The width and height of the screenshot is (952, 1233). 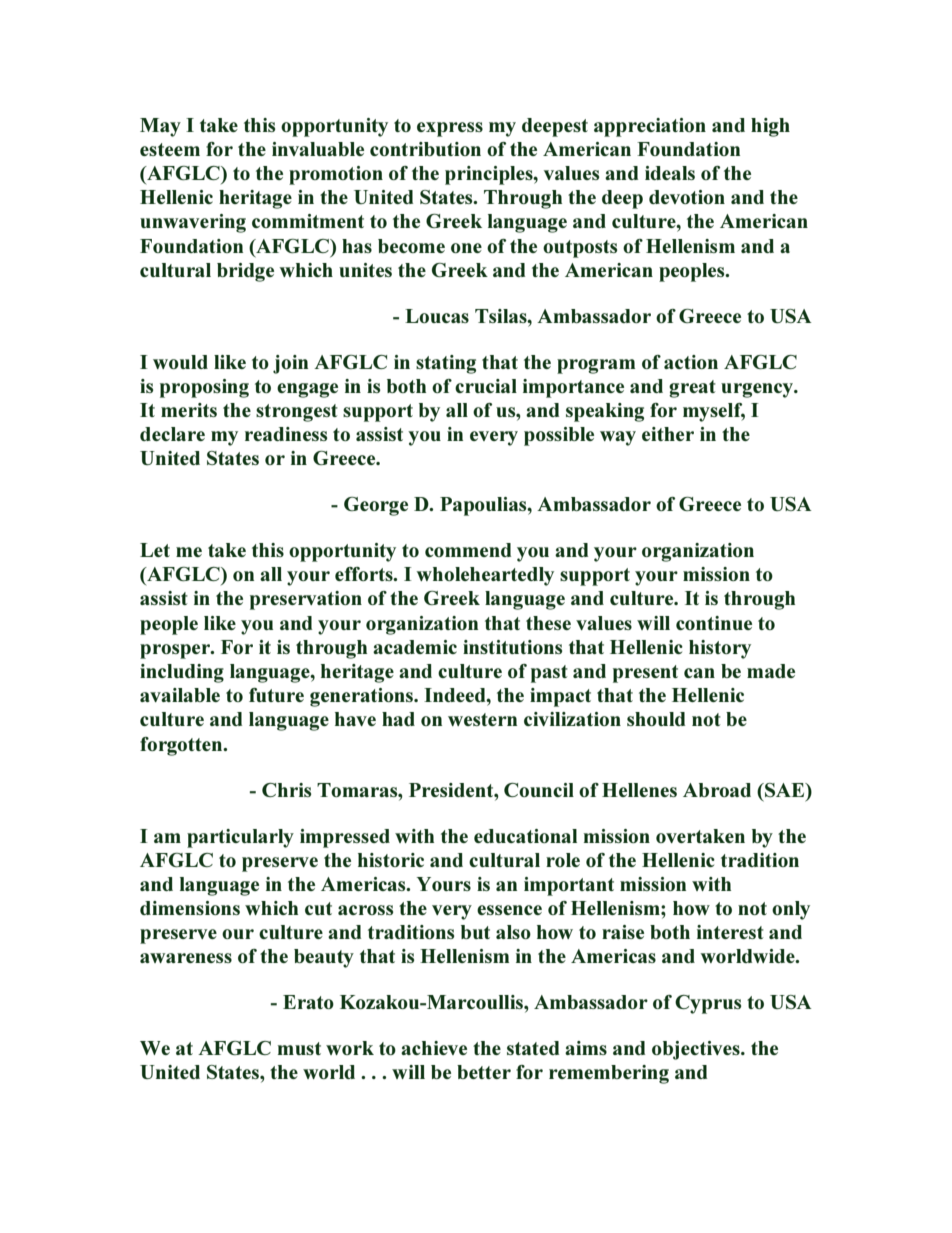 What do you see at coordinates (668, 434) in the screenshot?
I see `either` at bounding box center [668, 434].
